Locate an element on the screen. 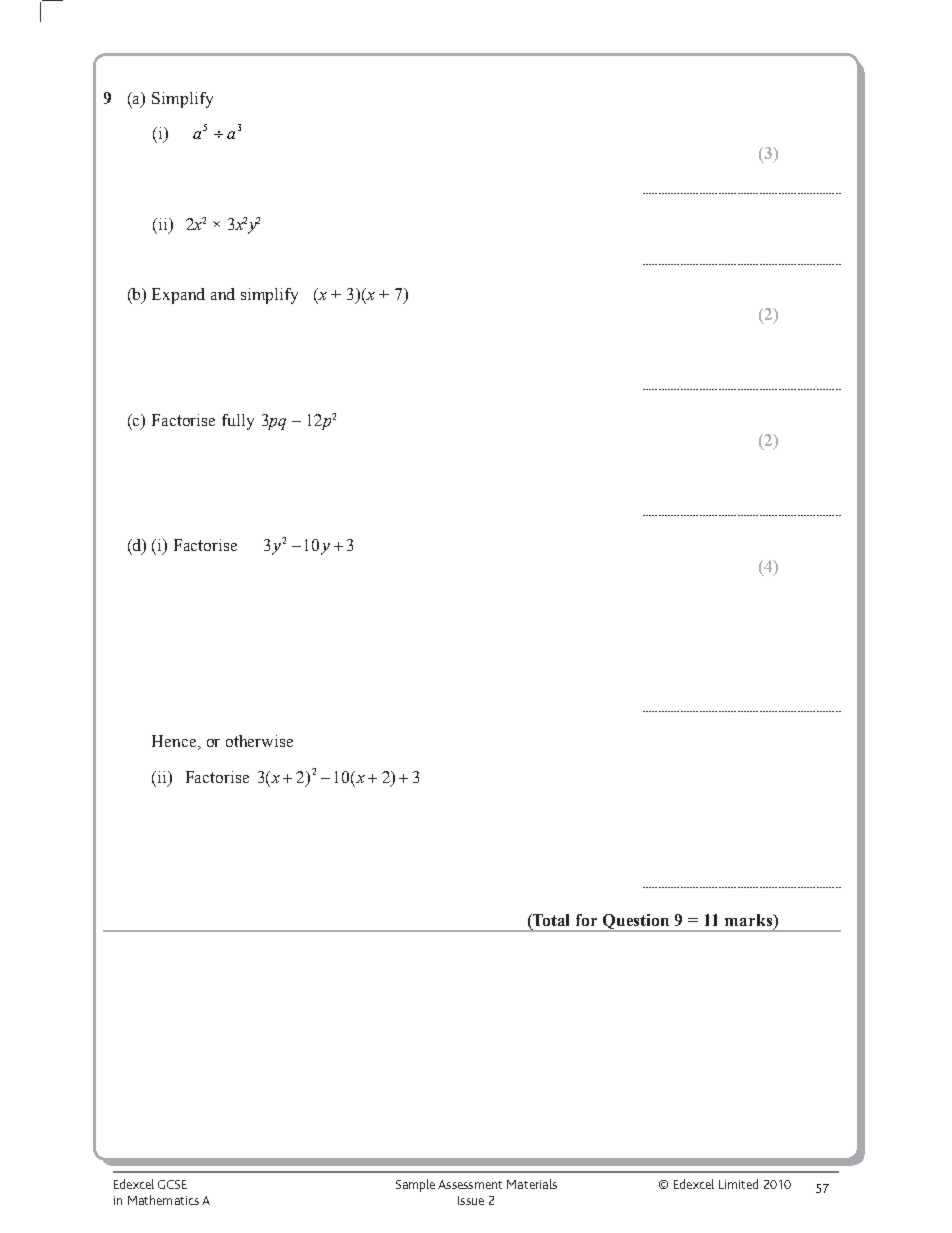 The height and width of the screenshot is (1233, 952). otherwise is located at coordinates (259, 741).
